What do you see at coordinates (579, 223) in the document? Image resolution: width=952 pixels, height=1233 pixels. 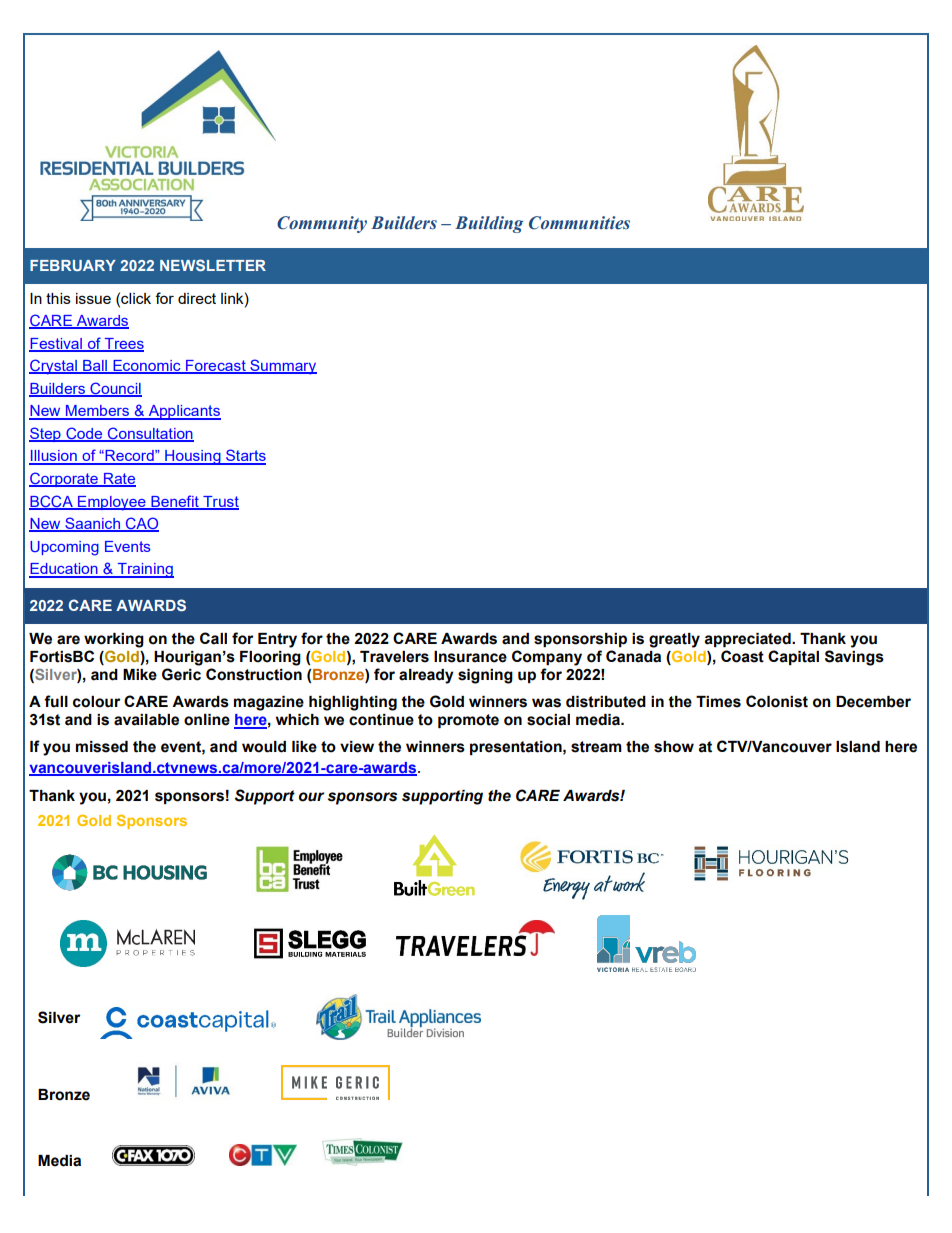 I see `Communities` at bounding box center [579, 223].
